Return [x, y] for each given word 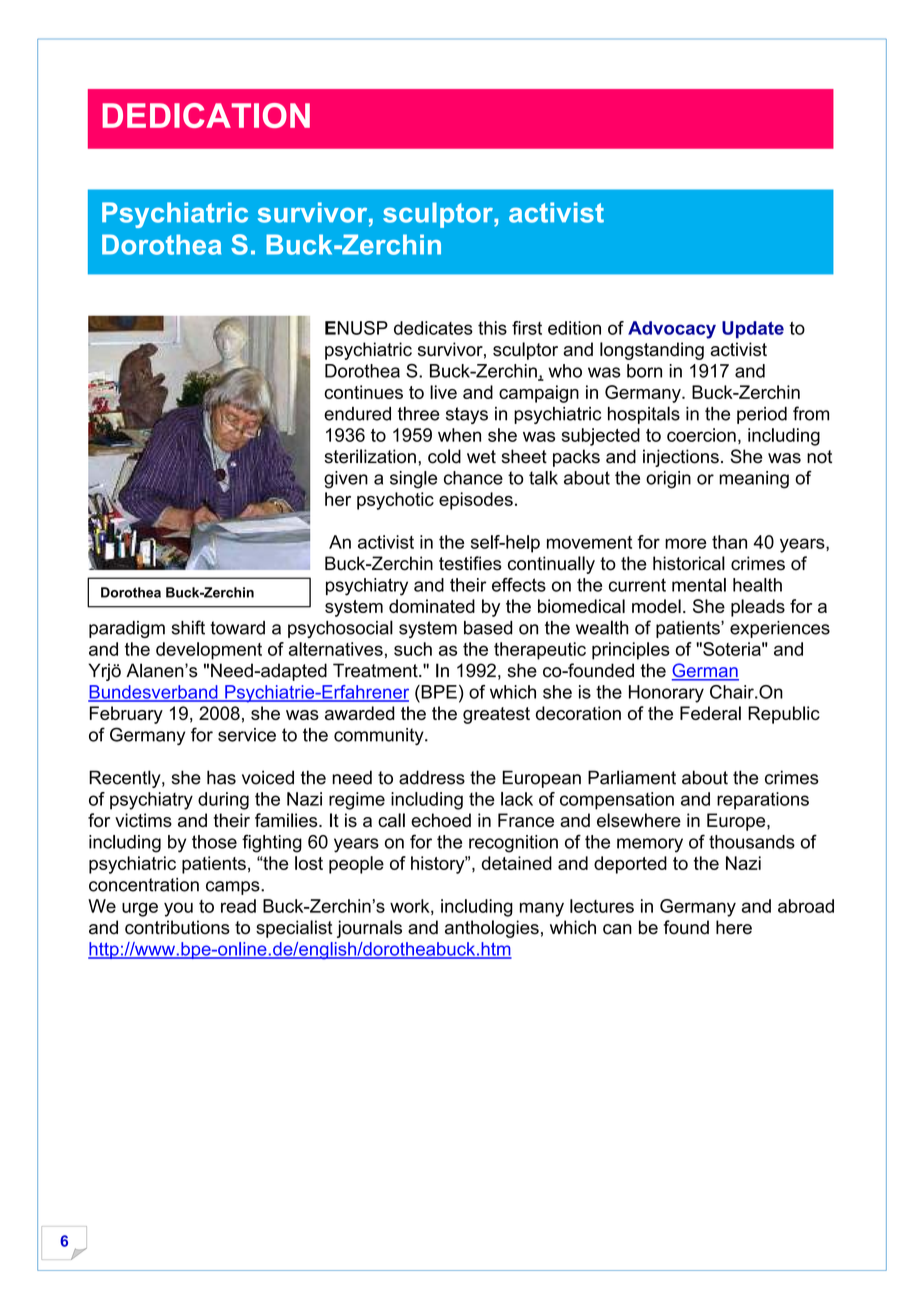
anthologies [492, 929]
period [762, 415]
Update [753, 330]
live [443, 392]
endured [357, 414]
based [488, 628]
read [238, 906]
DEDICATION [206, 115]
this [492, 328]
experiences [780, 629]
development [209, 651]
